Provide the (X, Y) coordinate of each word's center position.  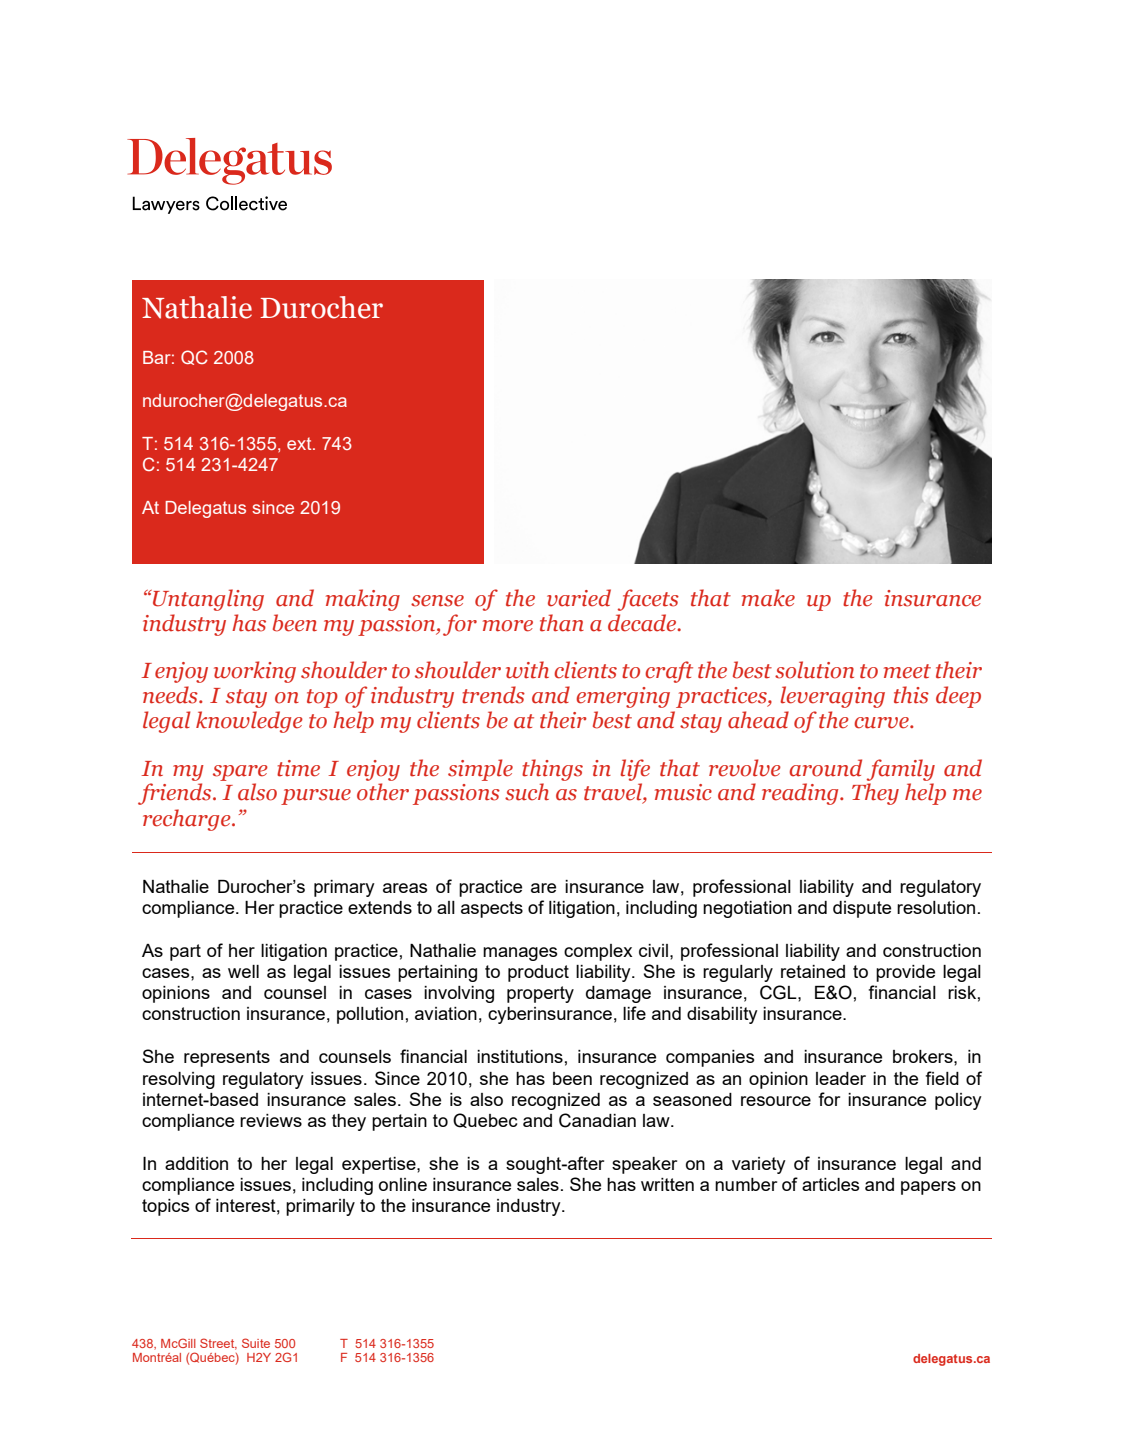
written (667, 1184)
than (562, 623)
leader (841, 1078)
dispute (862, 909)
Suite (256, 1343)
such (527, 792)
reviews (271, 1120)
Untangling (207, 600)
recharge (188, 820)
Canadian (597, 1120)
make (768, 598)
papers (928, 1188)
